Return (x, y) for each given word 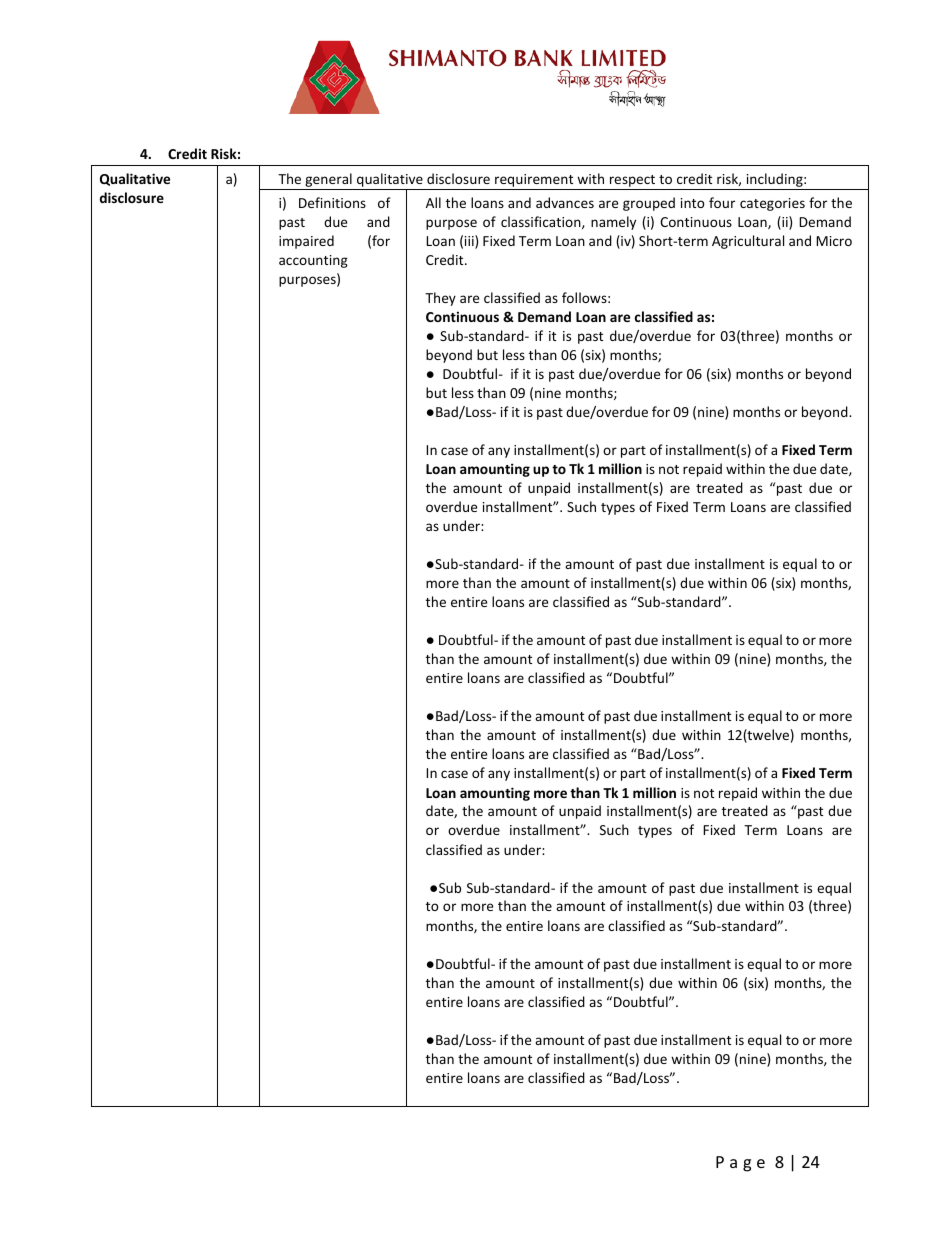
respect (632, 181)
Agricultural (748, 242)
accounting (313, 261)
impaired (306, 242)
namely (613, 223)
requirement (534, 180)
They (440, 299)
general (328, 180)
